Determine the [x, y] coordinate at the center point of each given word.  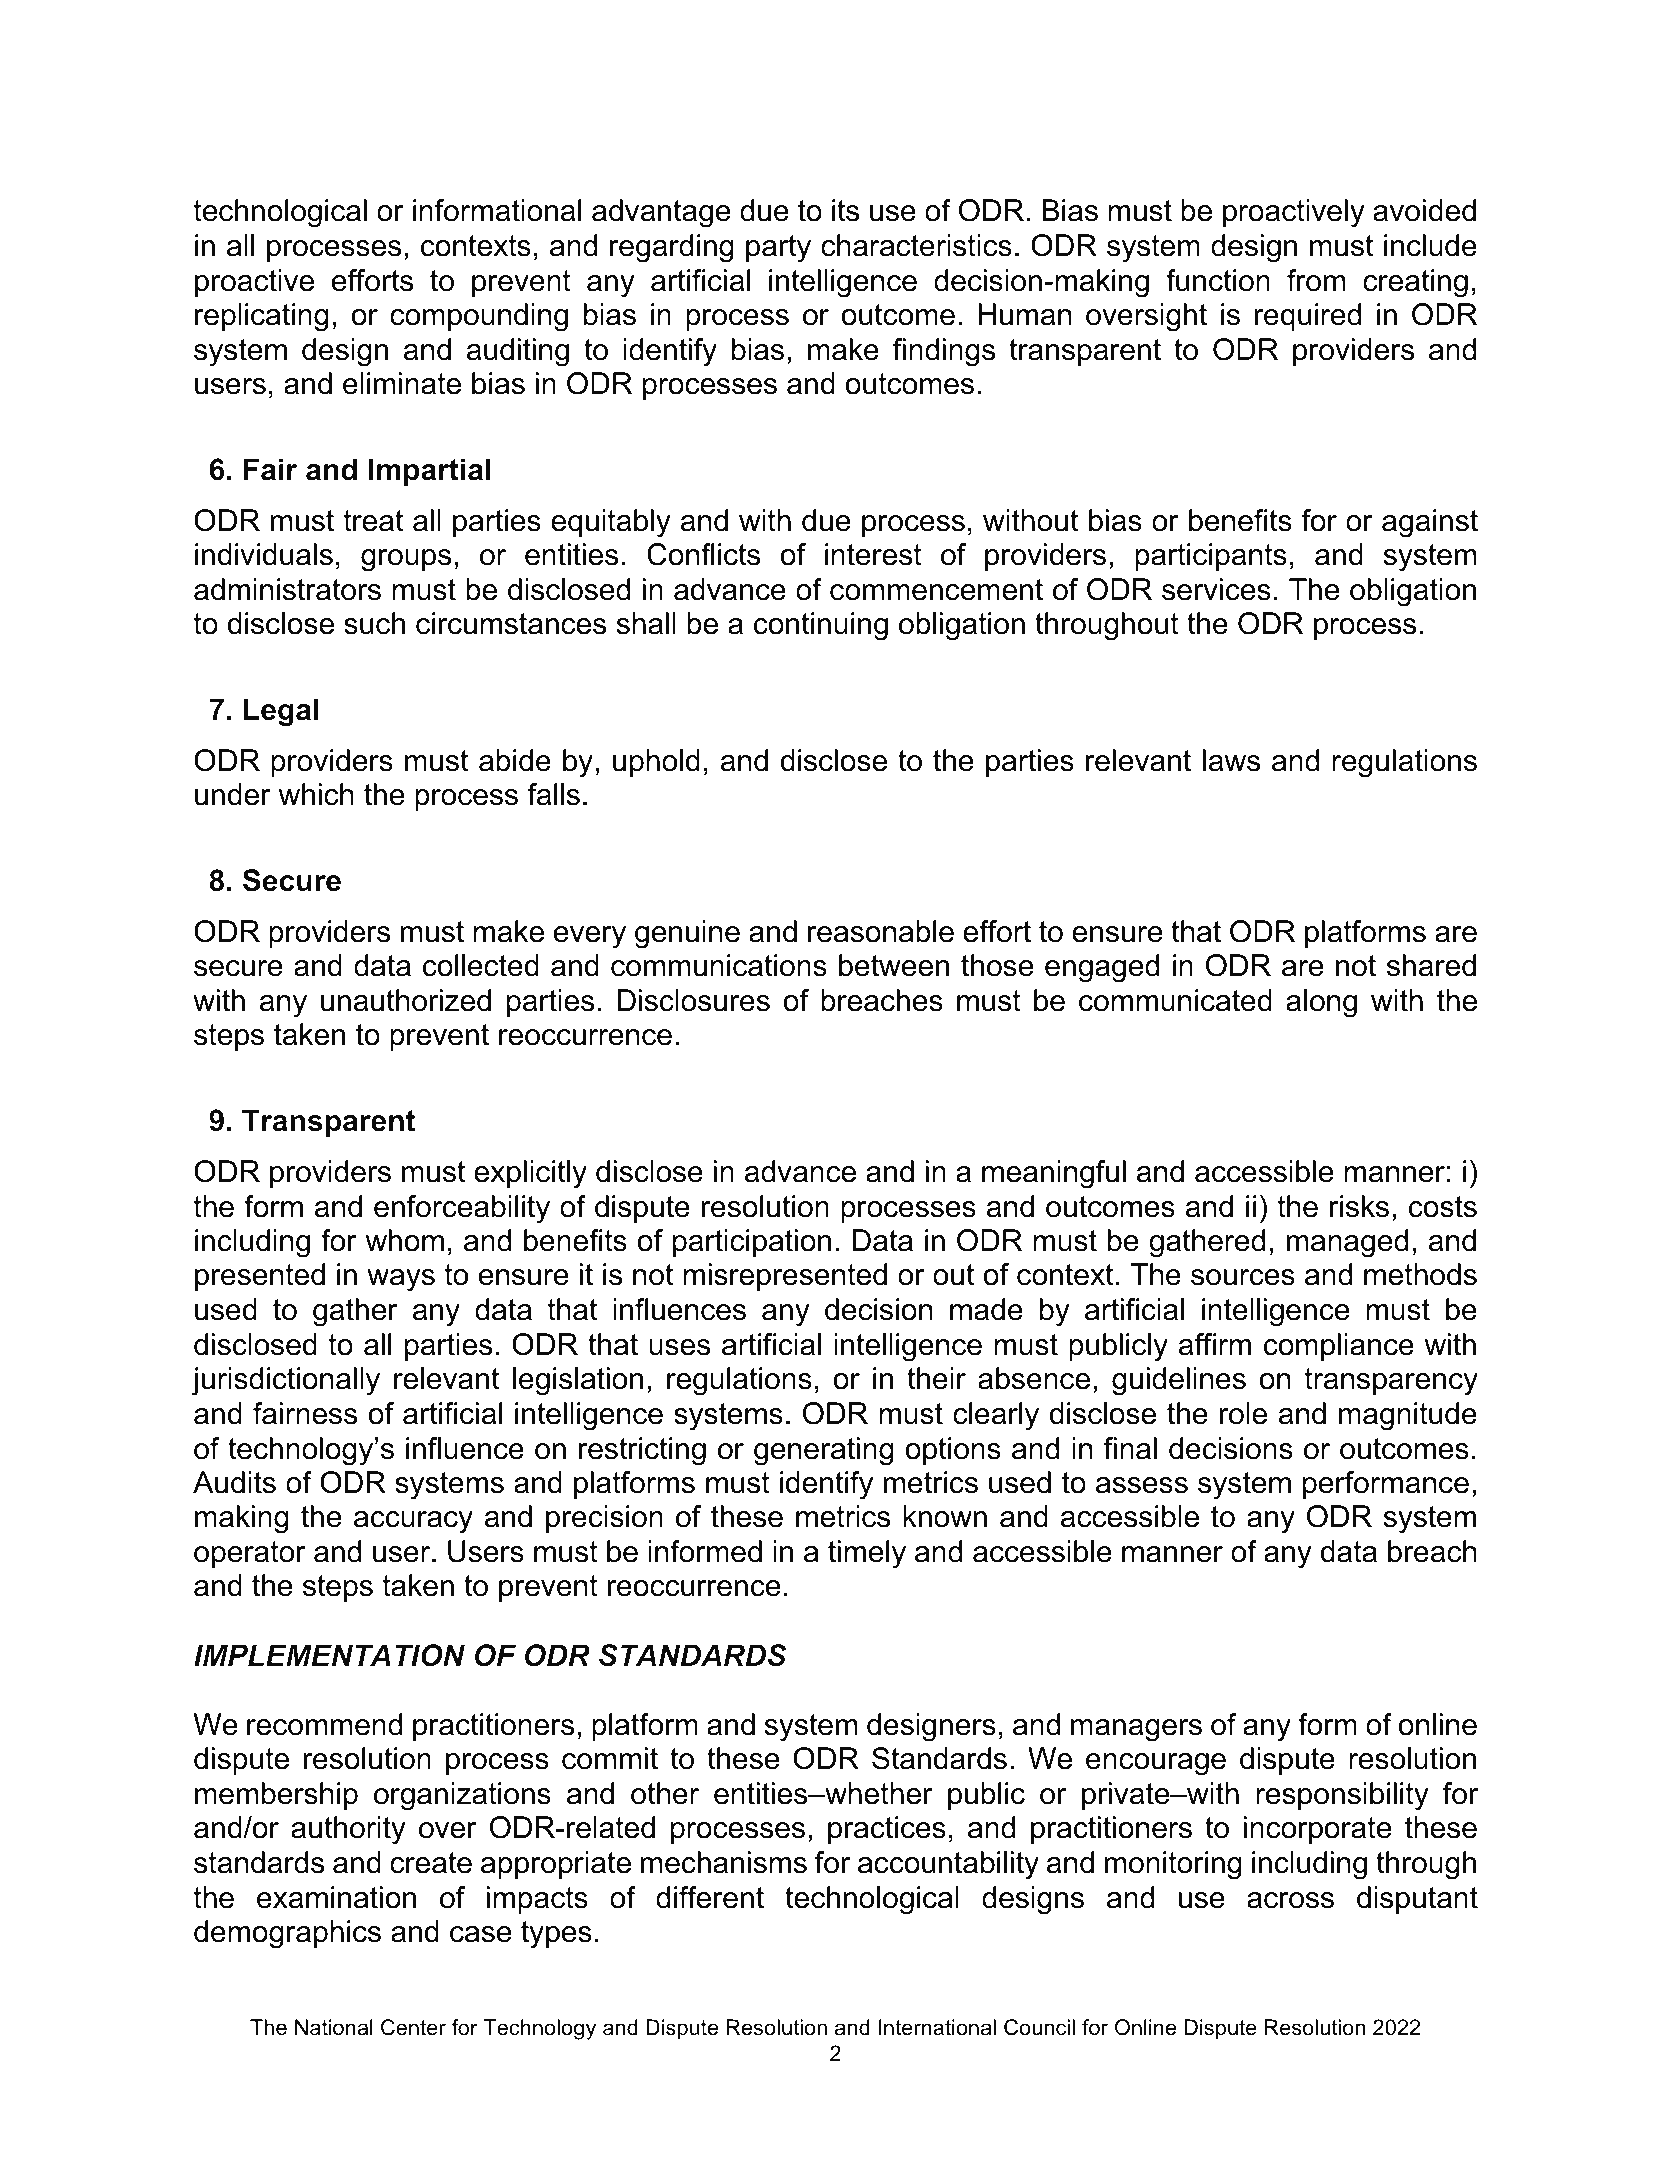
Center [413, 2027]
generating [824, 1451]
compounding [479, 317]
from [1316, 280]
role [1243, 1413]
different [710, 1897]
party [778, 249]
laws [1231, 760]
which [316, 794]
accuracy [413, 1522]
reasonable [881, 931]
